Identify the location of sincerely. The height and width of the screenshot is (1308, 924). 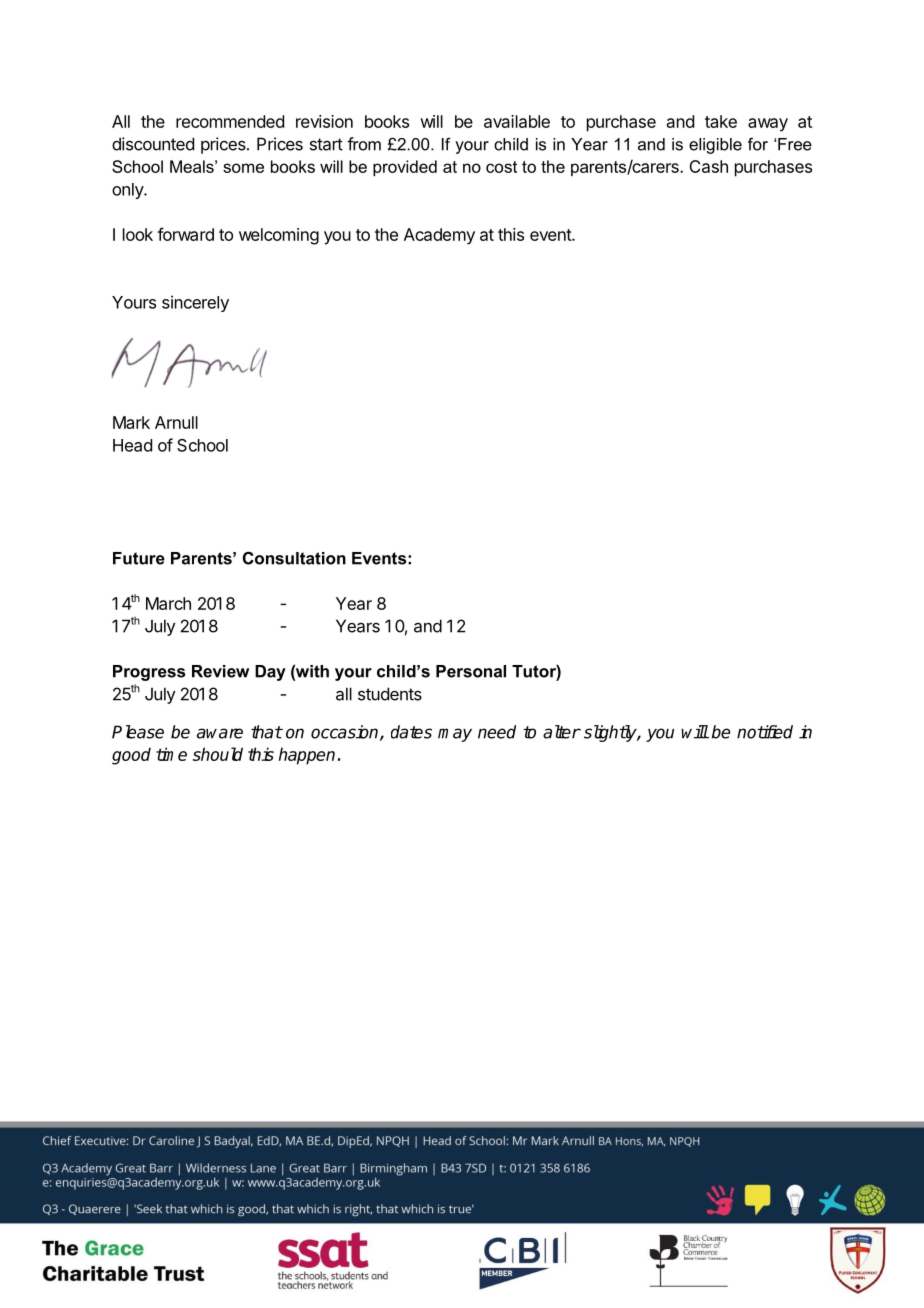
(195, 303).
